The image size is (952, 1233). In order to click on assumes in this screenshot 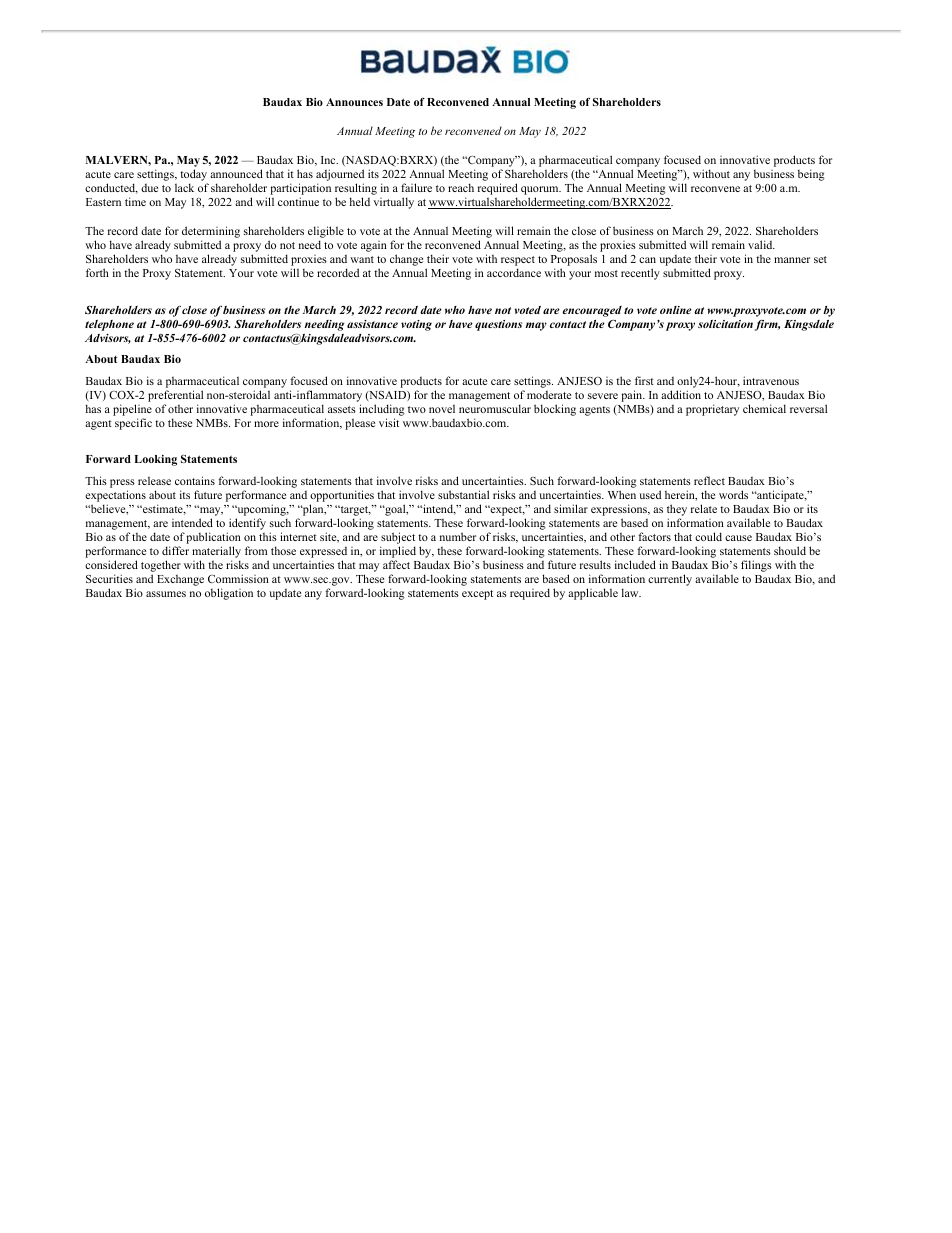, I will do `click(166, 594)`.
